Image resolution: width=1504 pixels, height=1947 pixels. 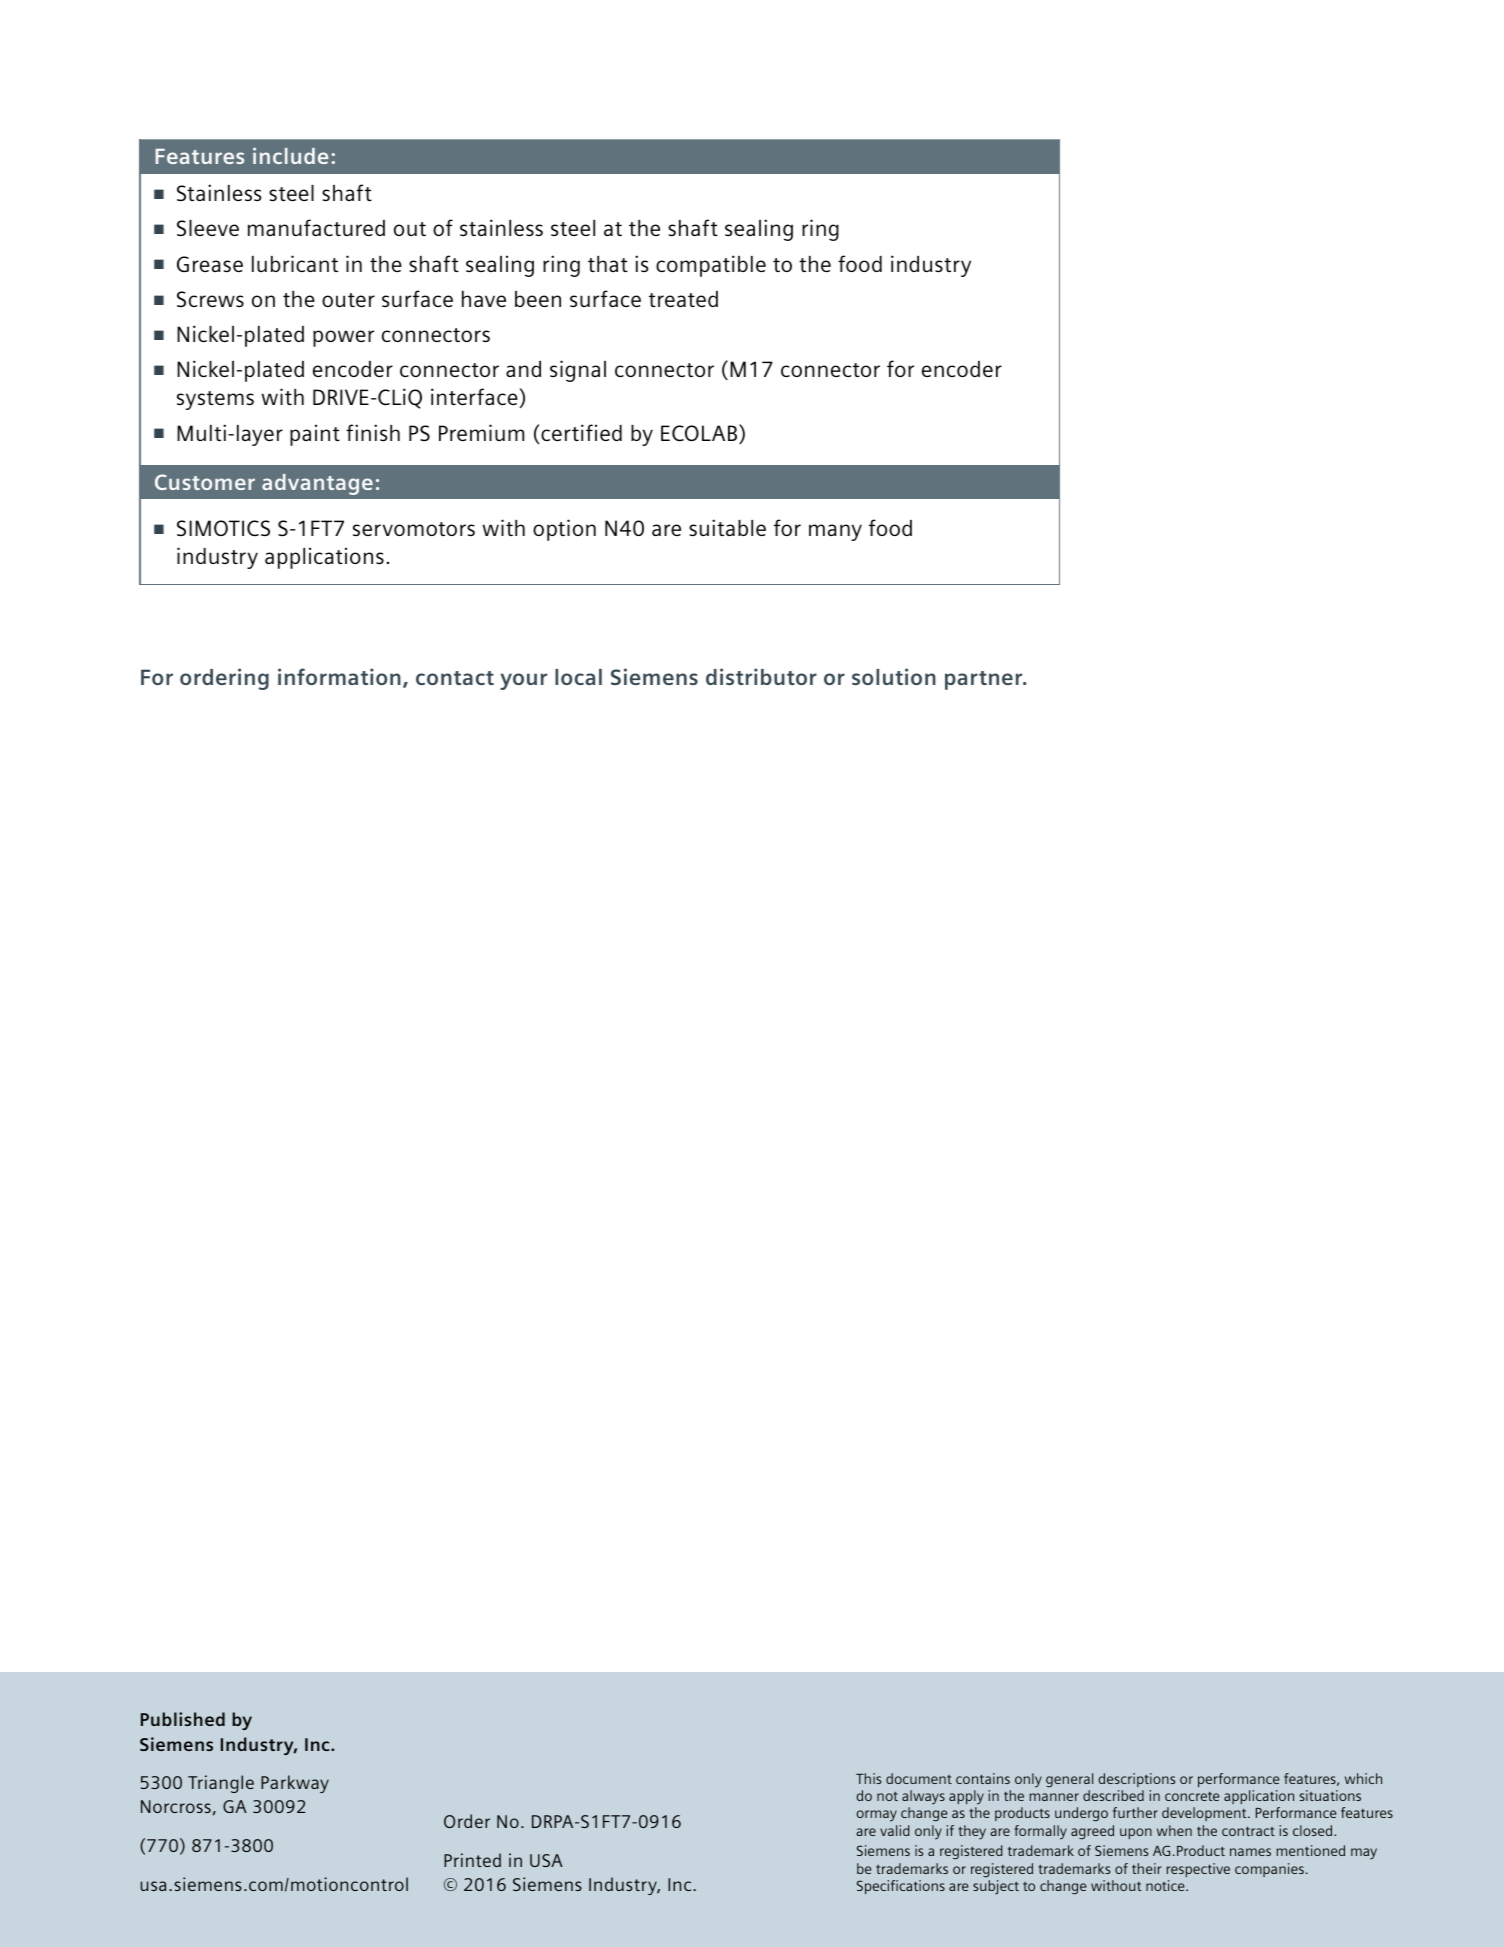 What do you see at coordinates (711, 266) in the page?
I see `compatible` at bounding box center [711, 266].
